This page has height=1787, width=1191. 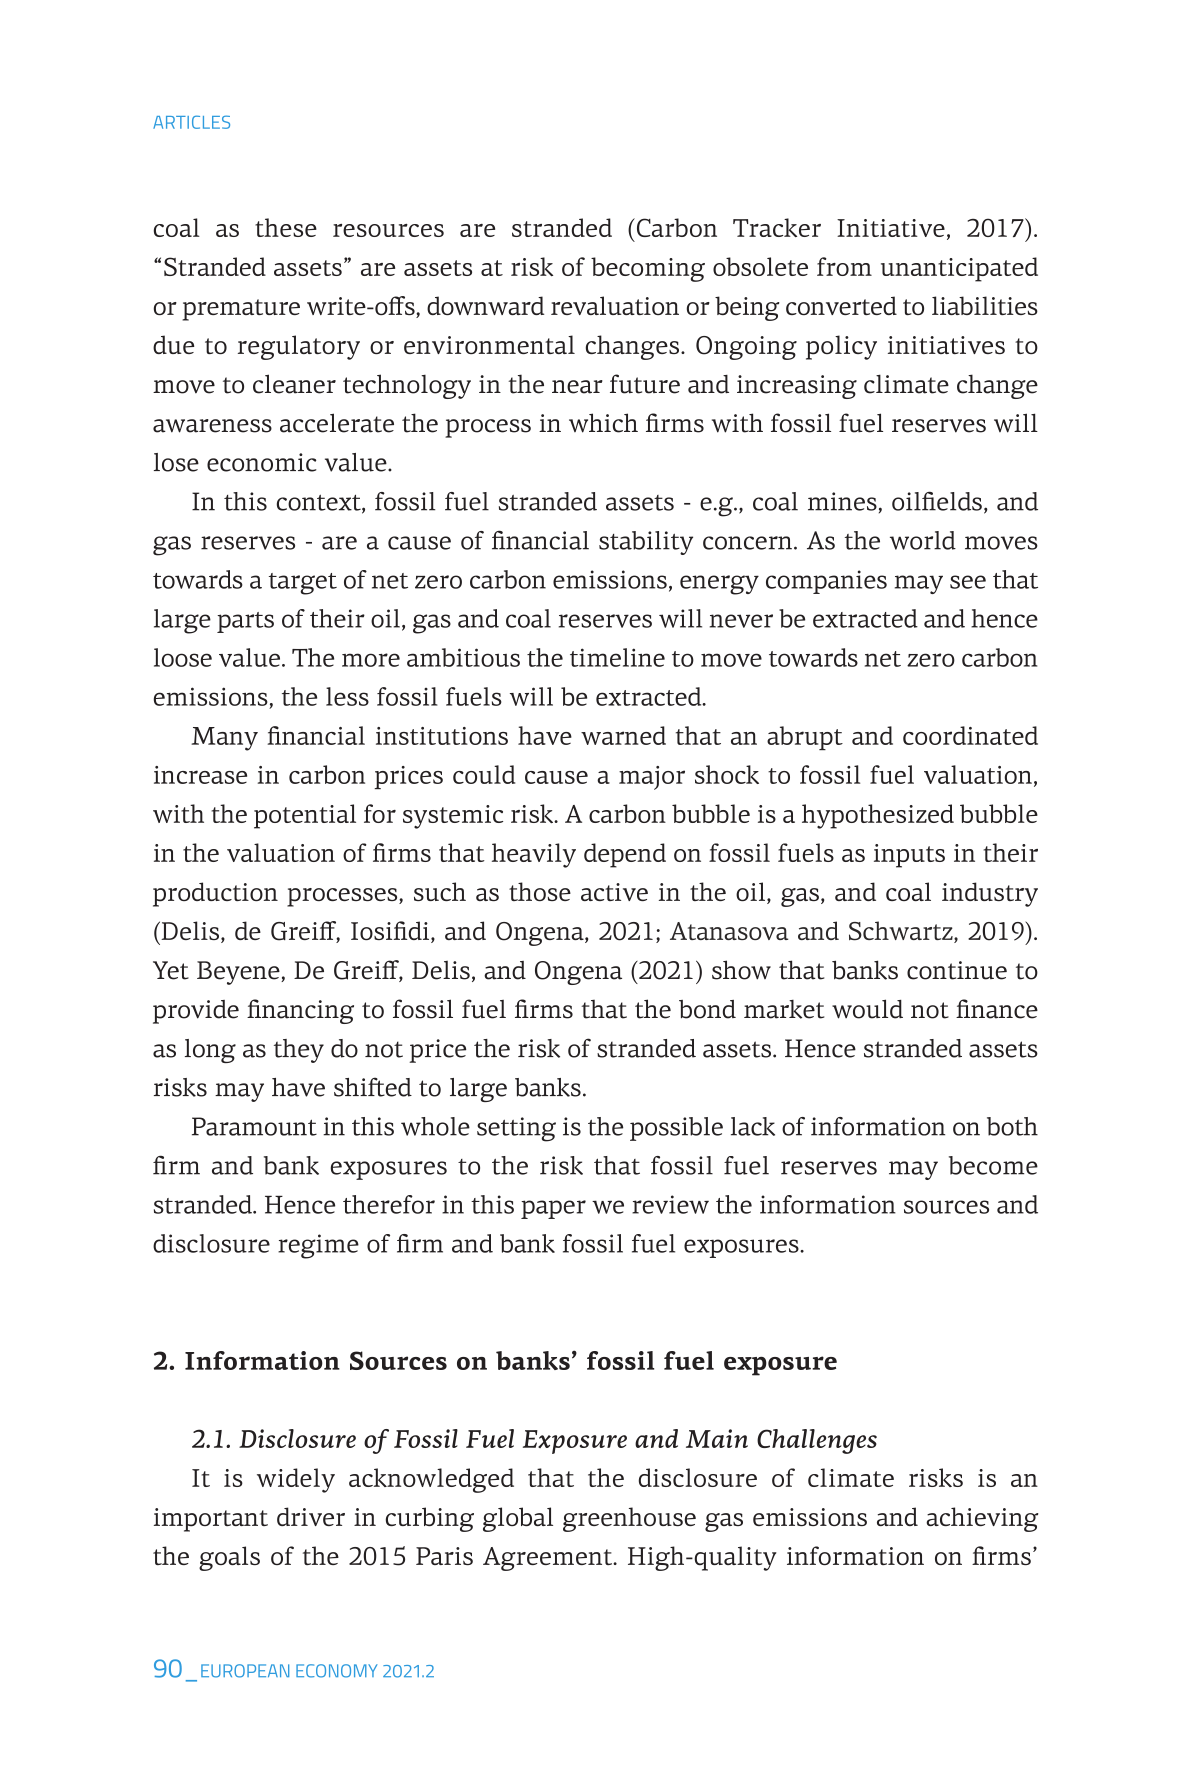 I want to click on unanticipated, so click(x=959, y=269).
